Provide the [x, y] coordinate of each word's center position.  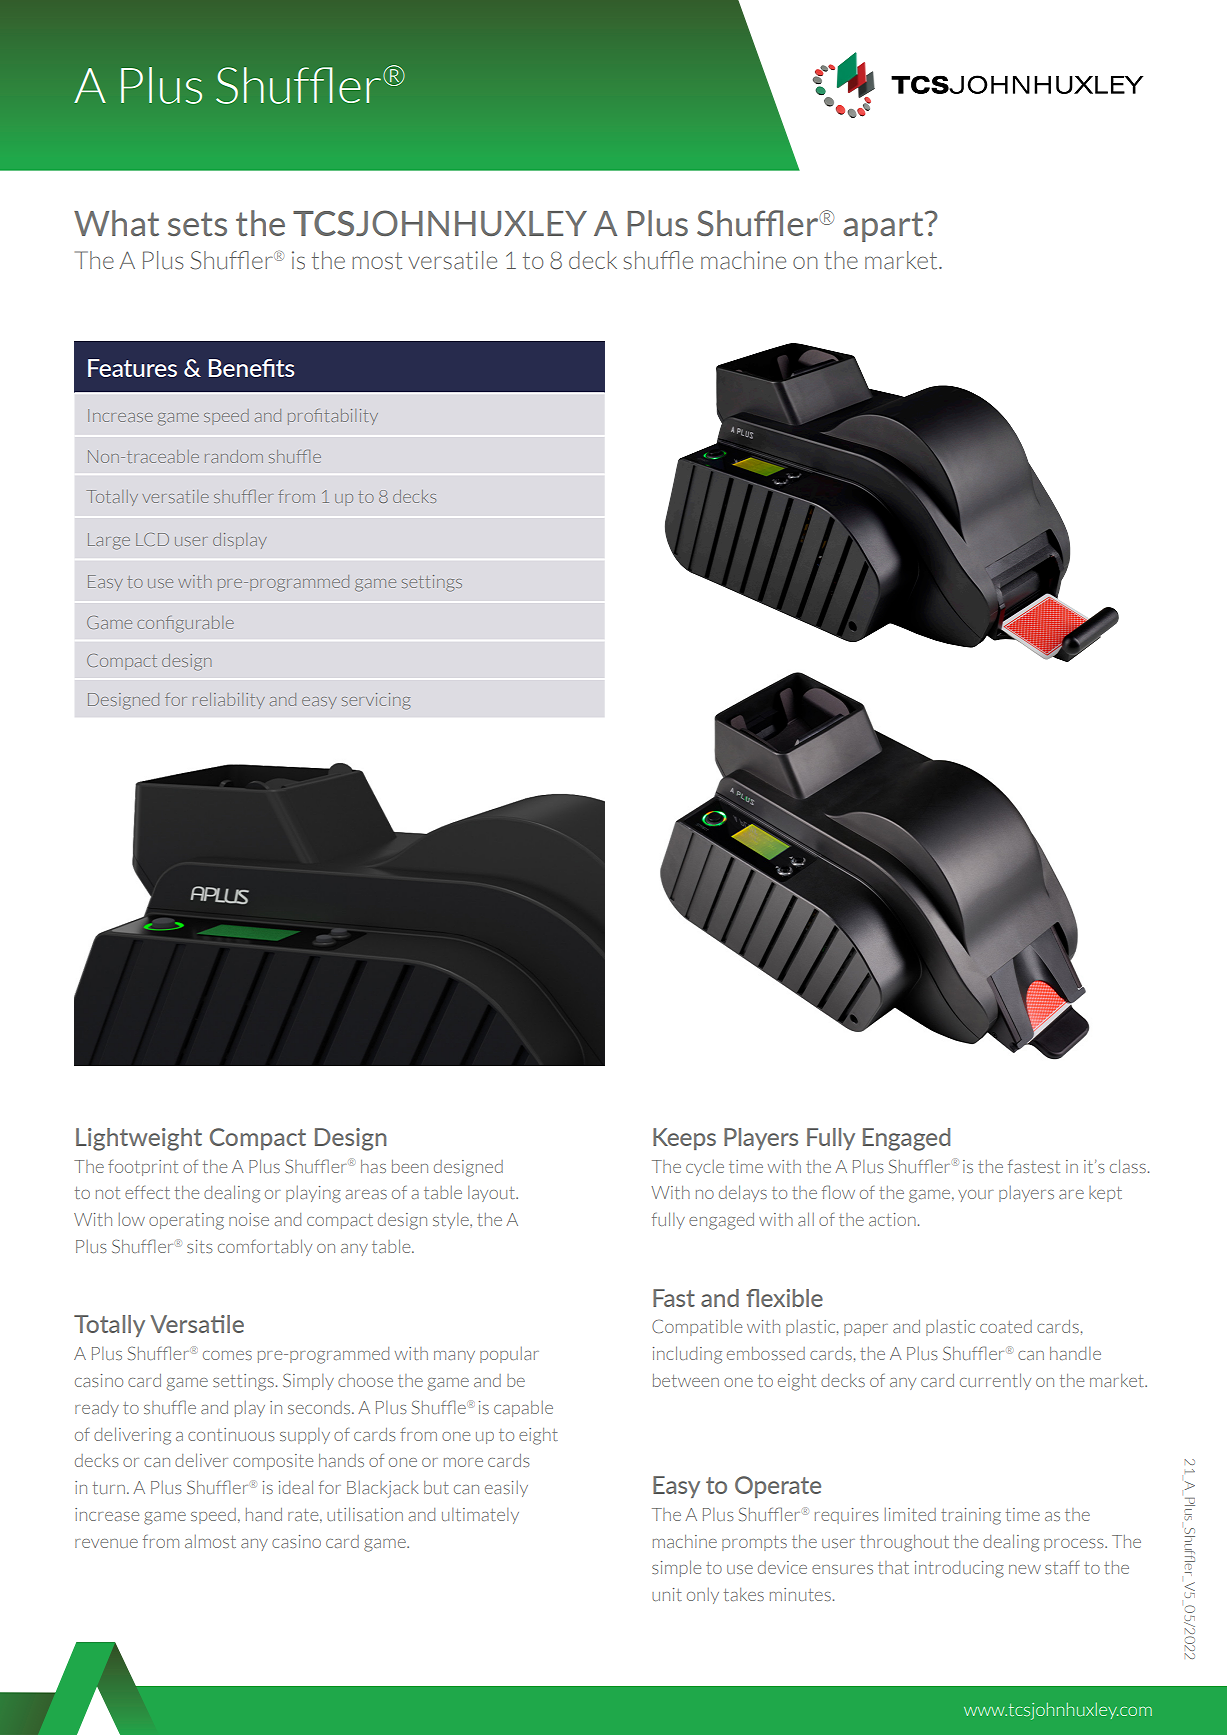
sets [197, 224]
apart [884, 227]
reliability [229, 701]
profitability [333, 417]
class [1128, 1166]
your [976, 1196]
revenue [106, 1543]
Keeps [684, 1139]
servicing [376, 701]
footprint [143, 1168]
